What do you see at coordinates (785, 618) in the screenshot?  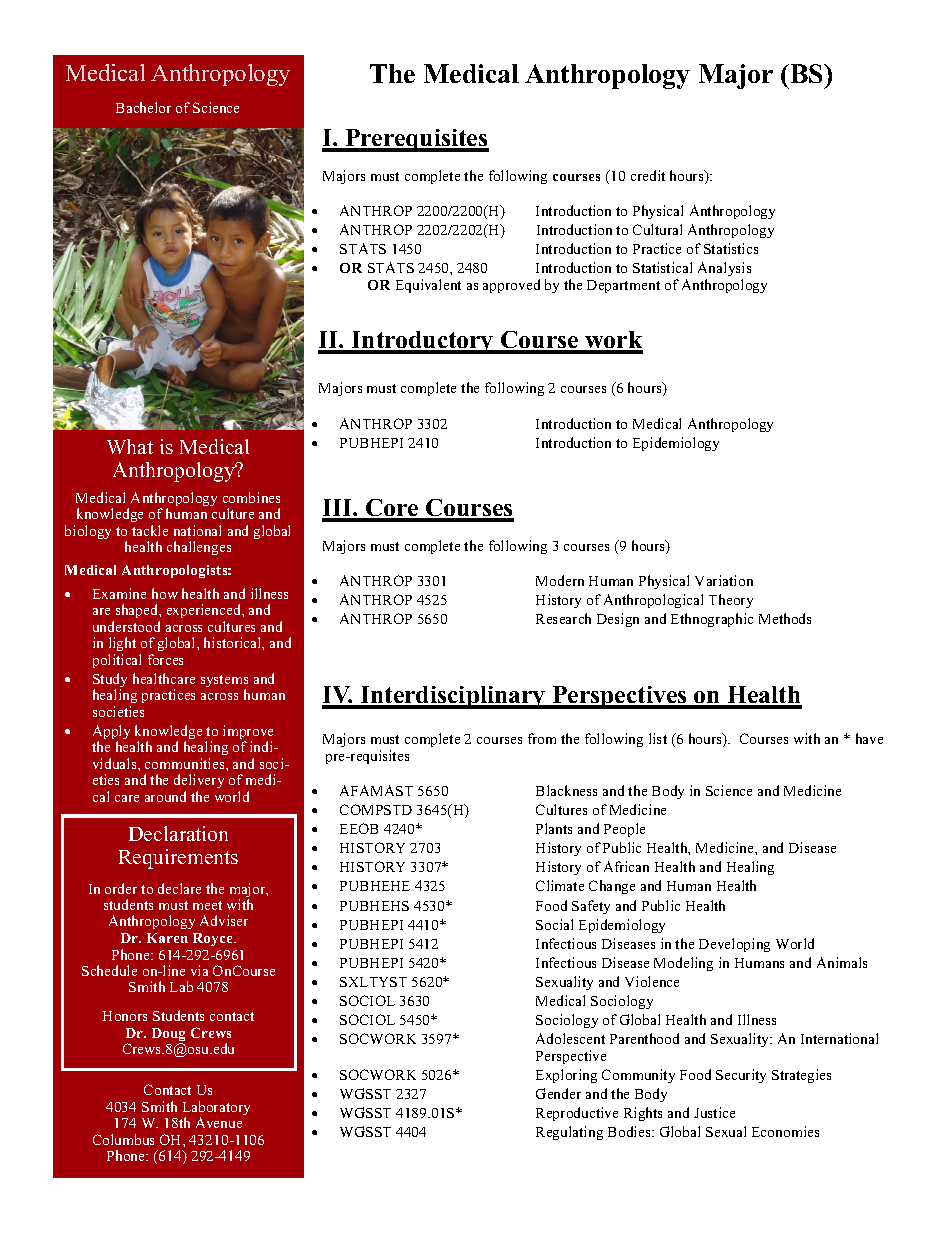 I see `Methods` at bounding box center [785, 618].
